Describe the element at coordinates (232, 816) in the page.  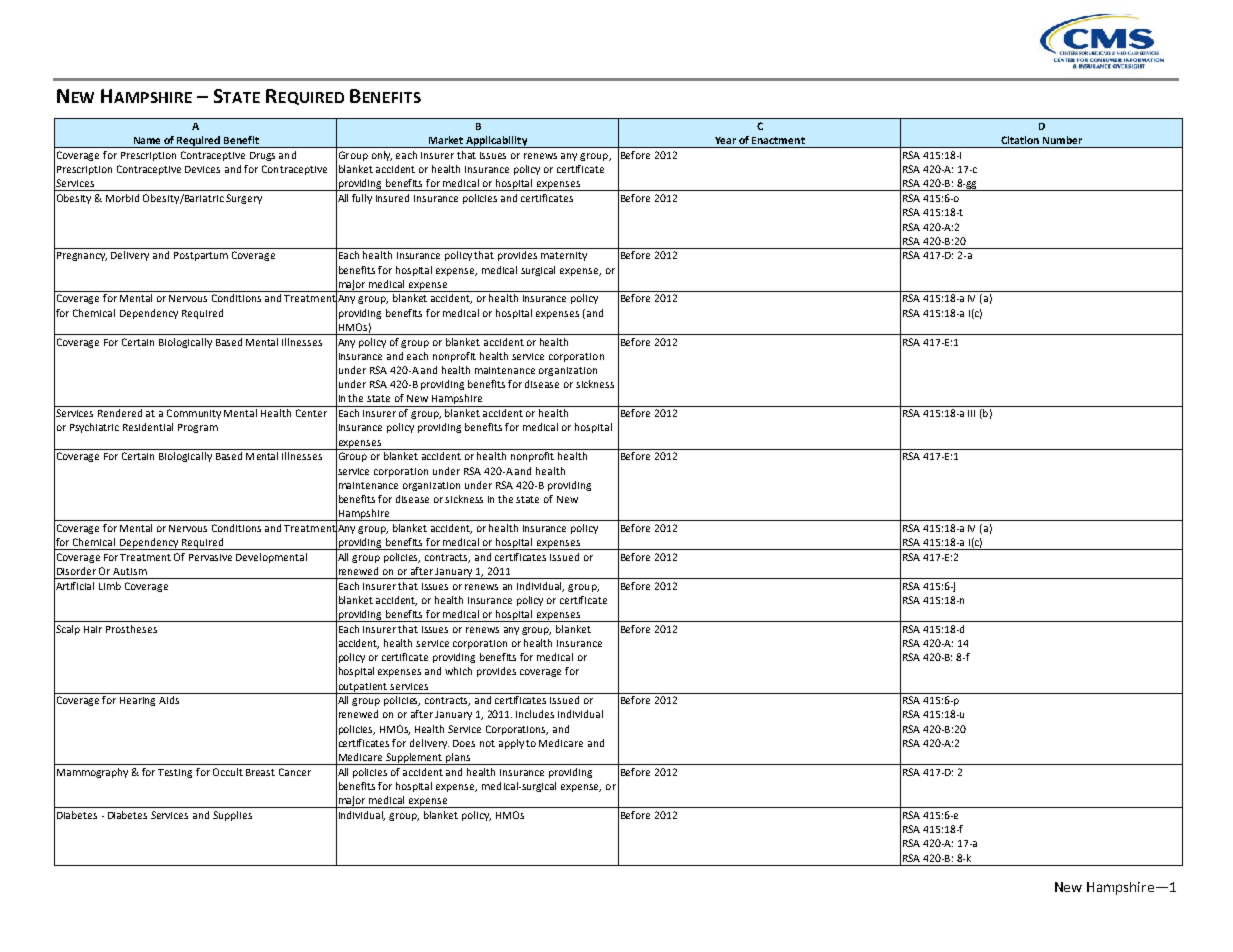
I see `Supplies` at that location.
